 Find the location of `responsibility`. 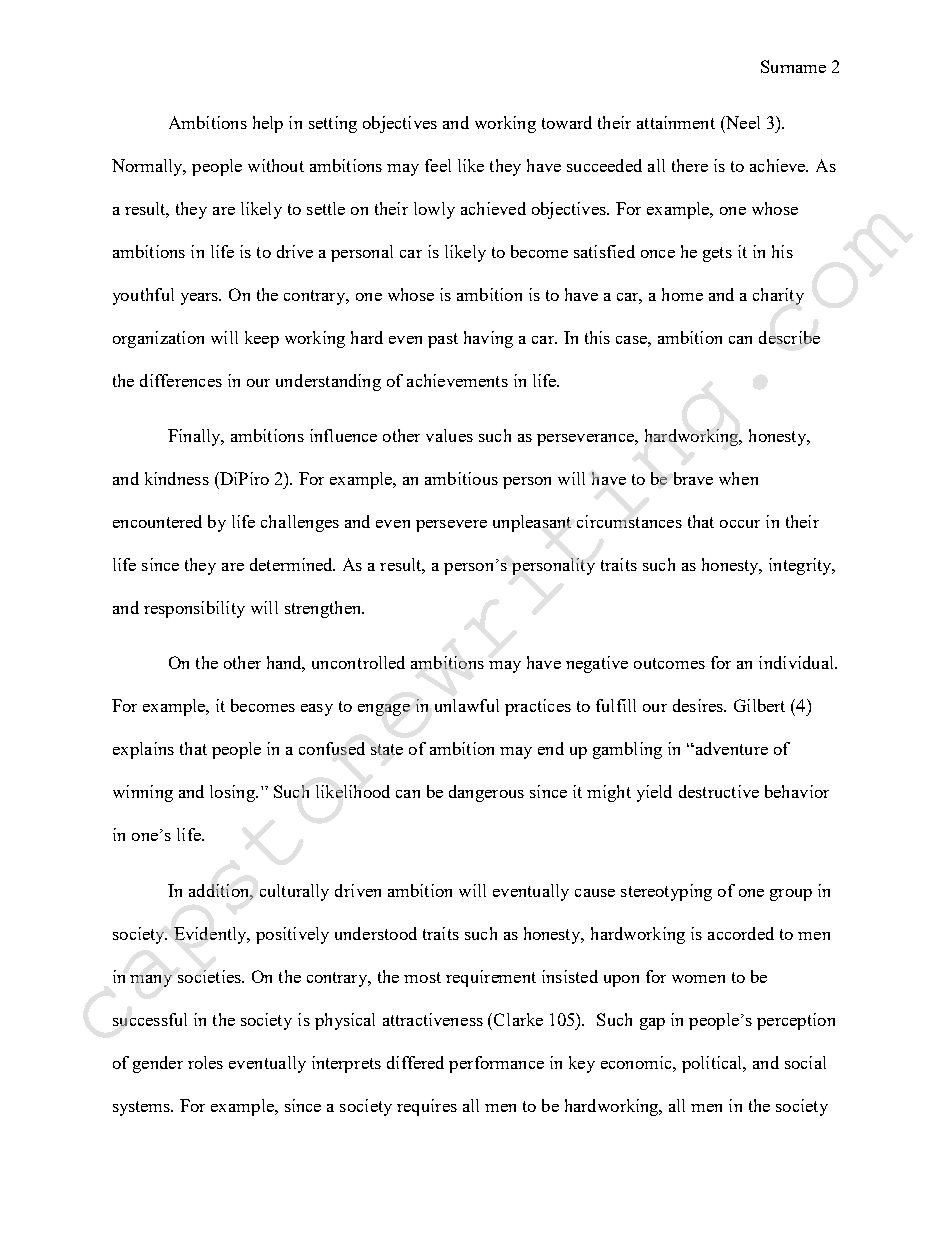

responsibility is located at coordinates (194, 609).
